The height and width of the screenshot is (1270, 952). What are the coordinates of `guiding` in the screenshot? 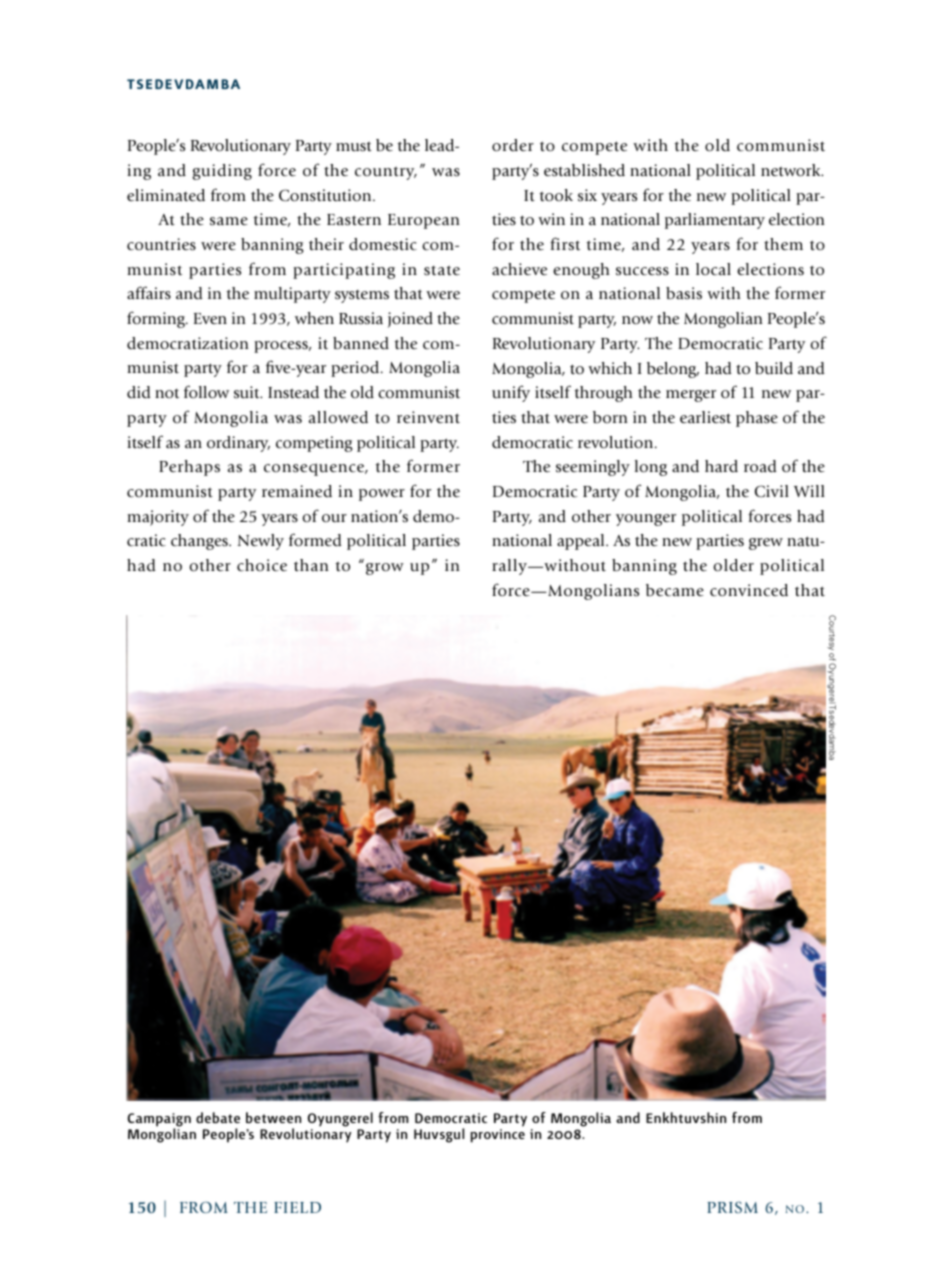 It's located at (222, 172).
